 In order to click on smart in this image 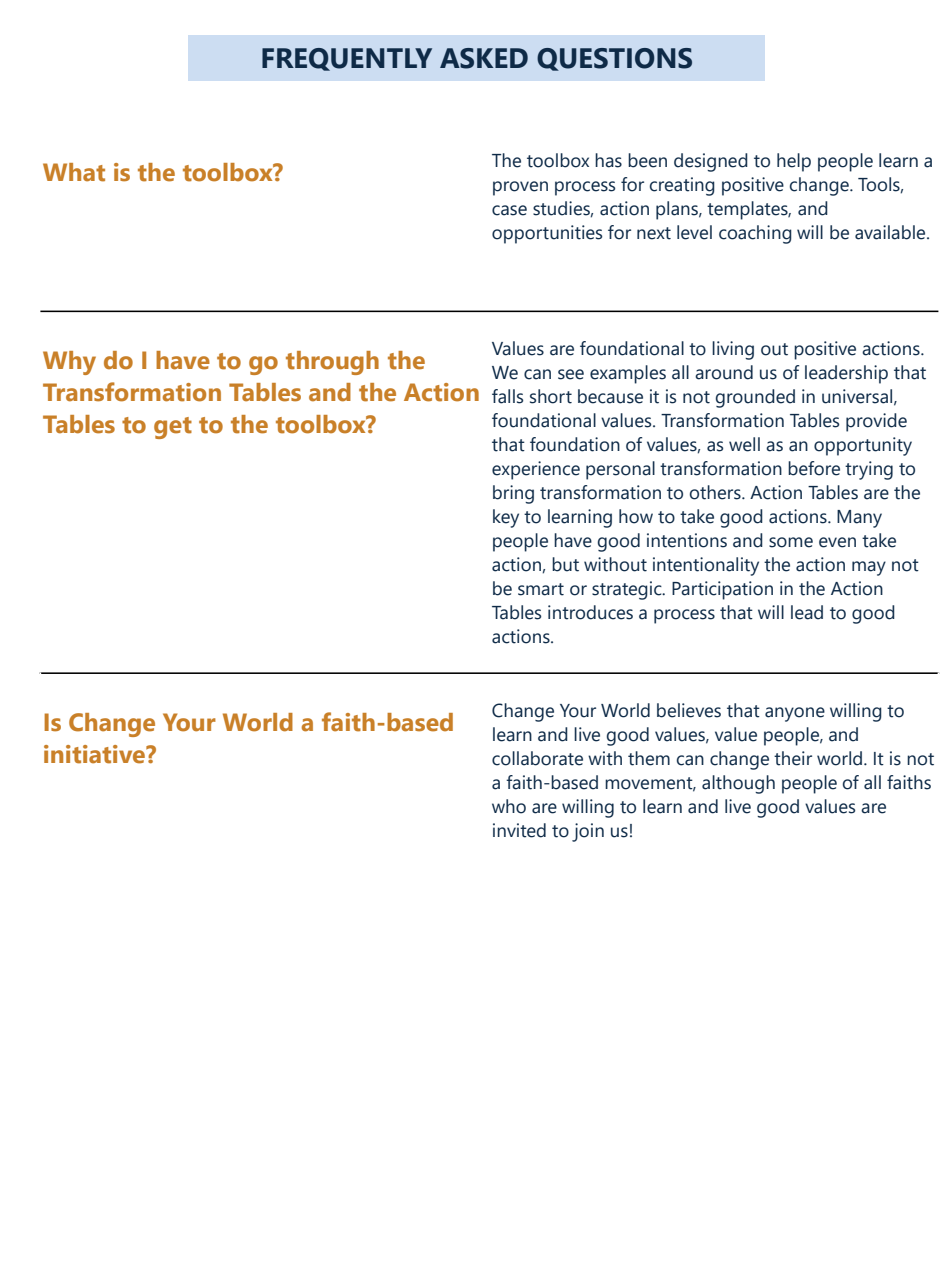, I will do `click(541, 589)`.
